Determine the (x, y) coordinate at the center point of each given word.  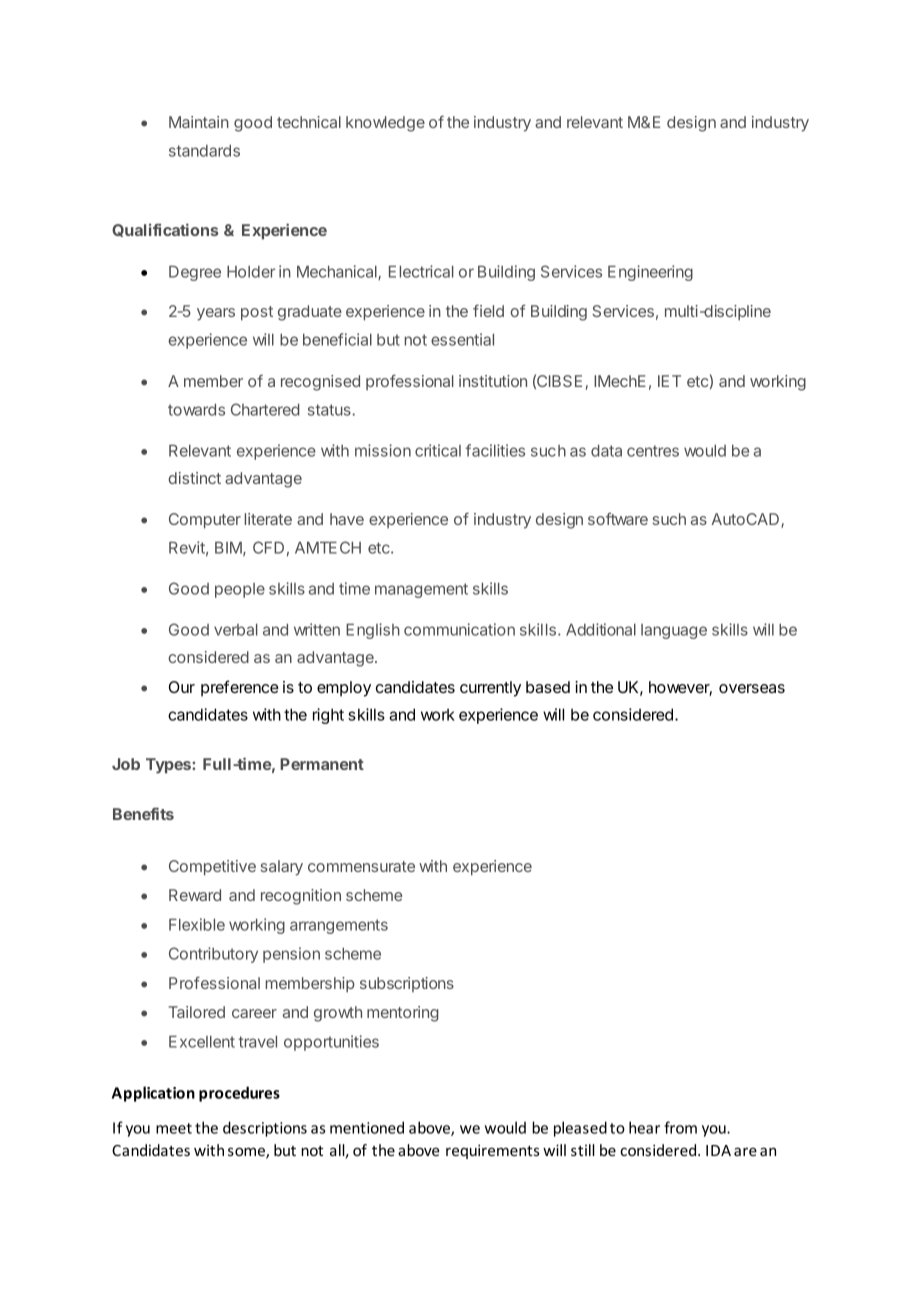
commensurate (361, 866)
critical (438, 450)
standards (204, 151)
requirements (492, 1151)
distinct (194, 478)
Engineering (650, 273)
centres (653, 451)
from (680, 1127)
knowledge (385, 124)
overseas (752, 688)
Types (169, 766)
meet (174, 1128)
